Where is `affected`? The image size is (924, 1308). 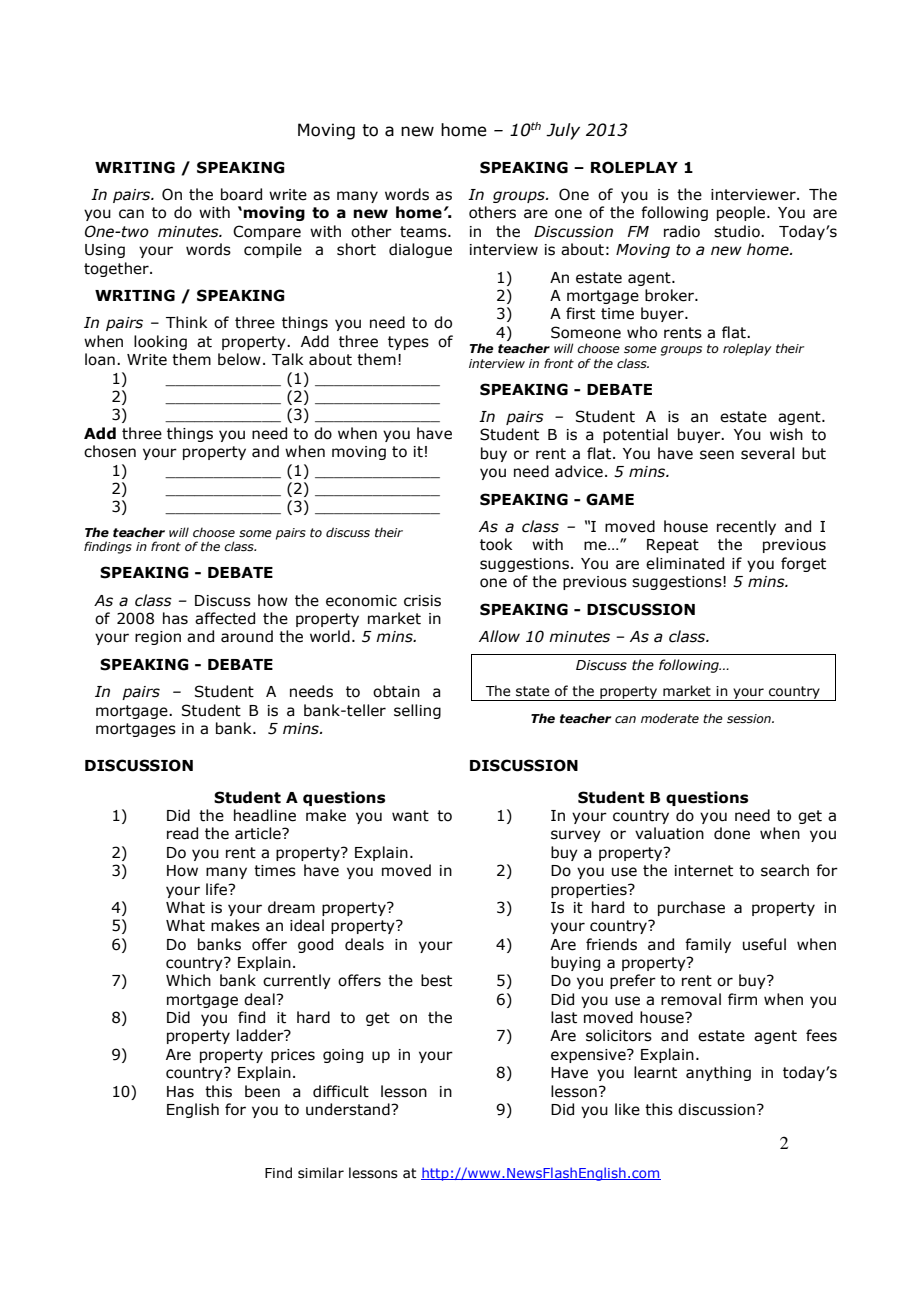
affected is located at coordinates (225, 618).
